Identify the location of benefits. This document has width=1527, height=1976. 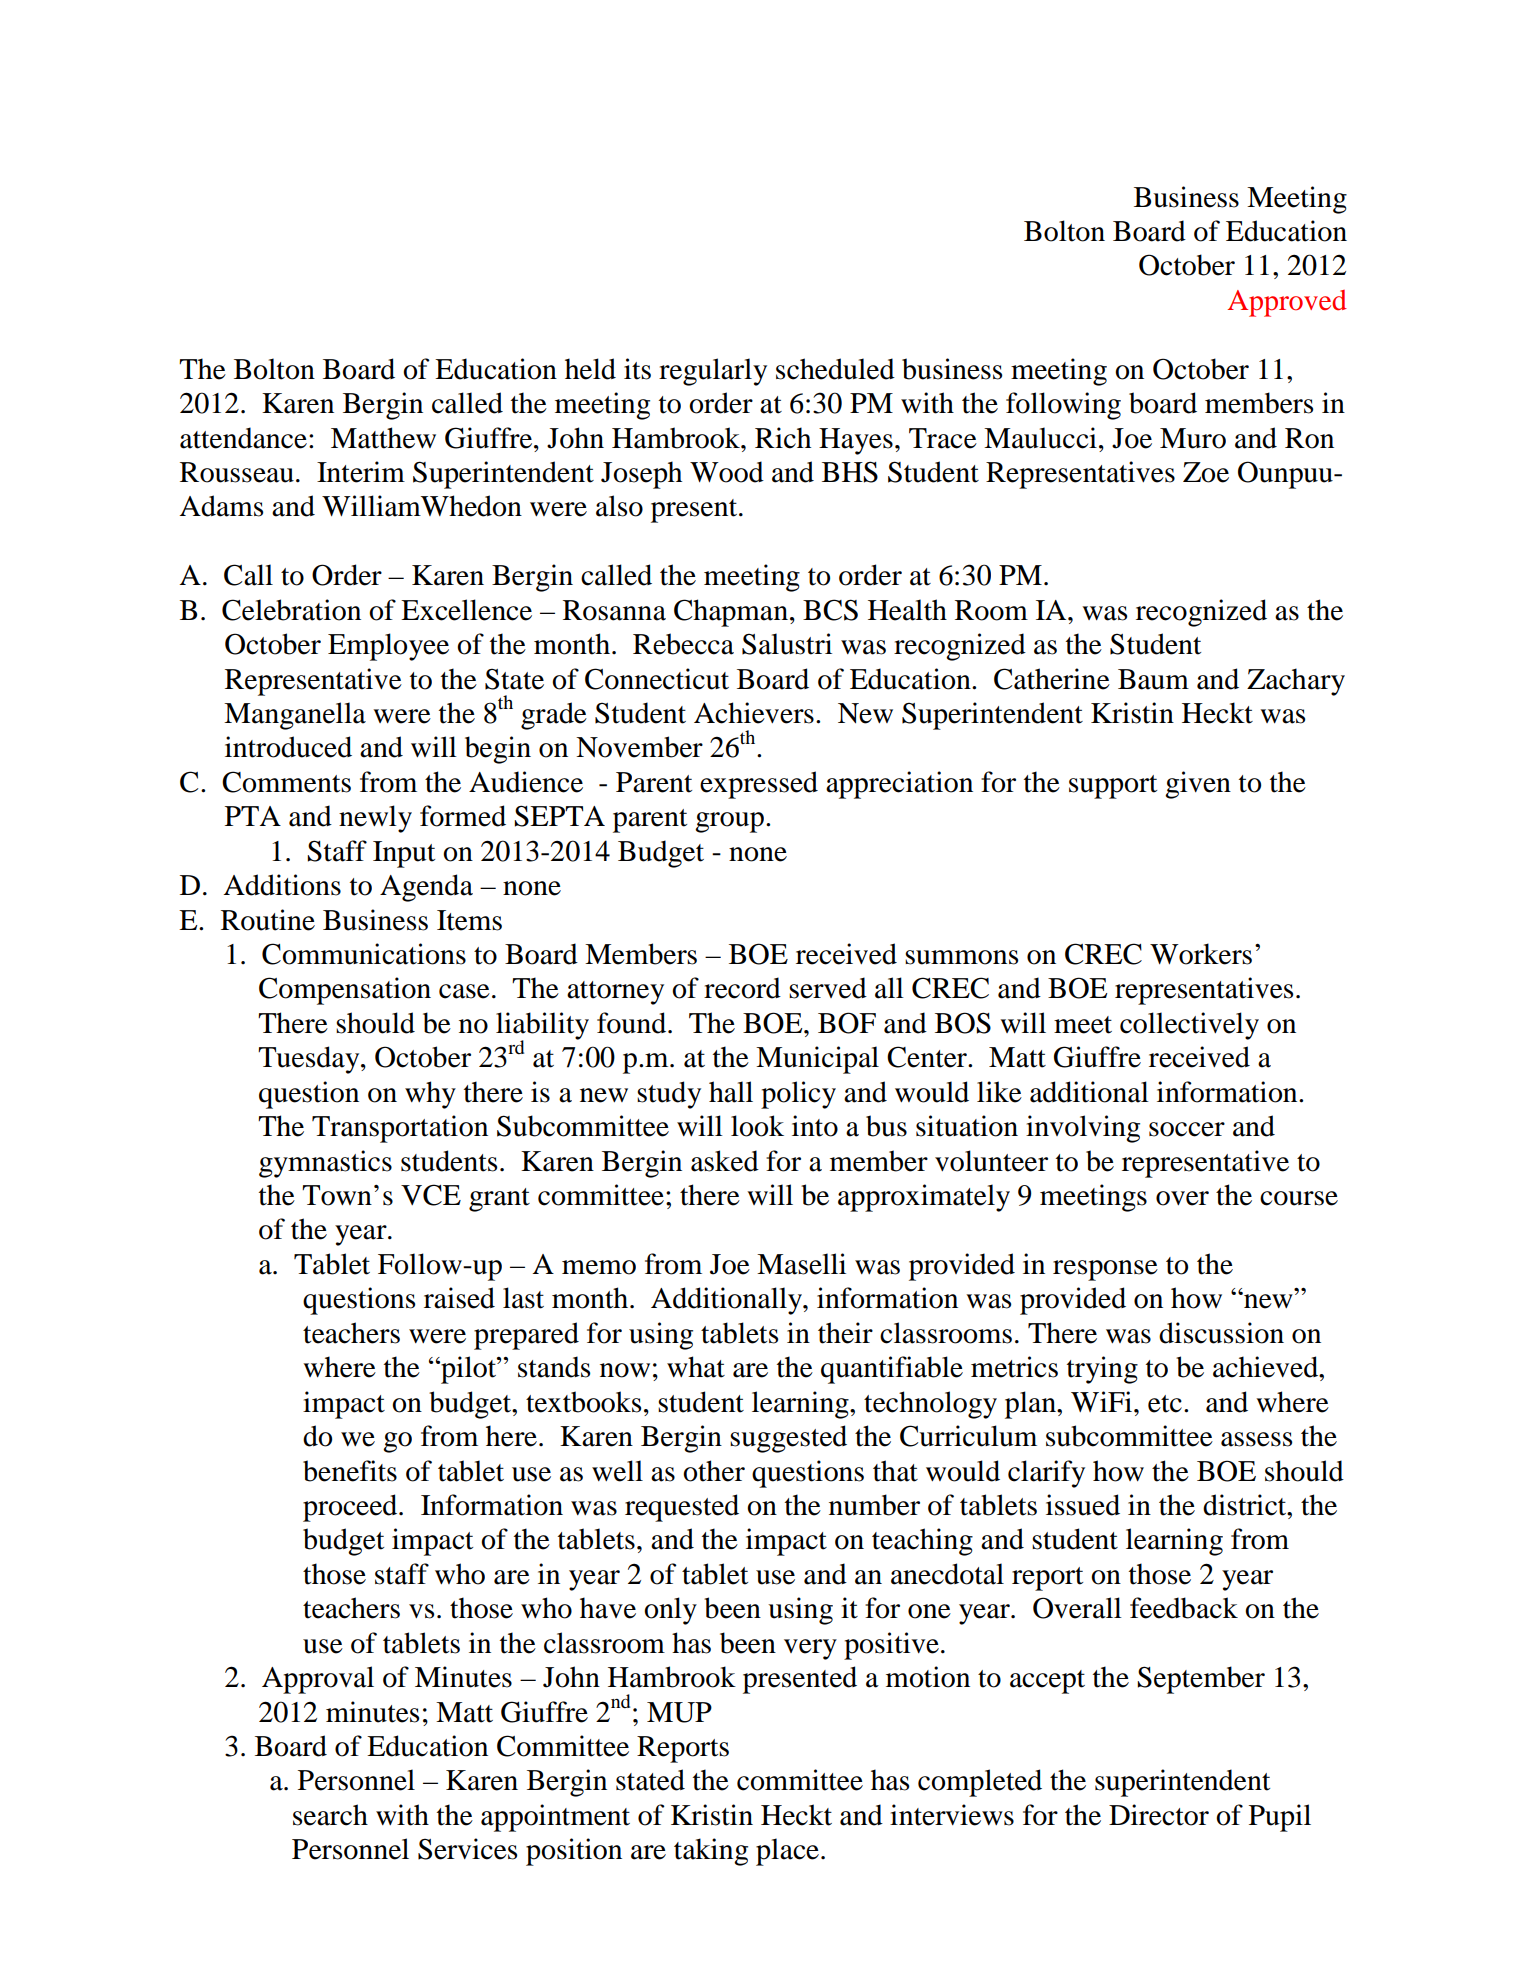
(350, 1471).
